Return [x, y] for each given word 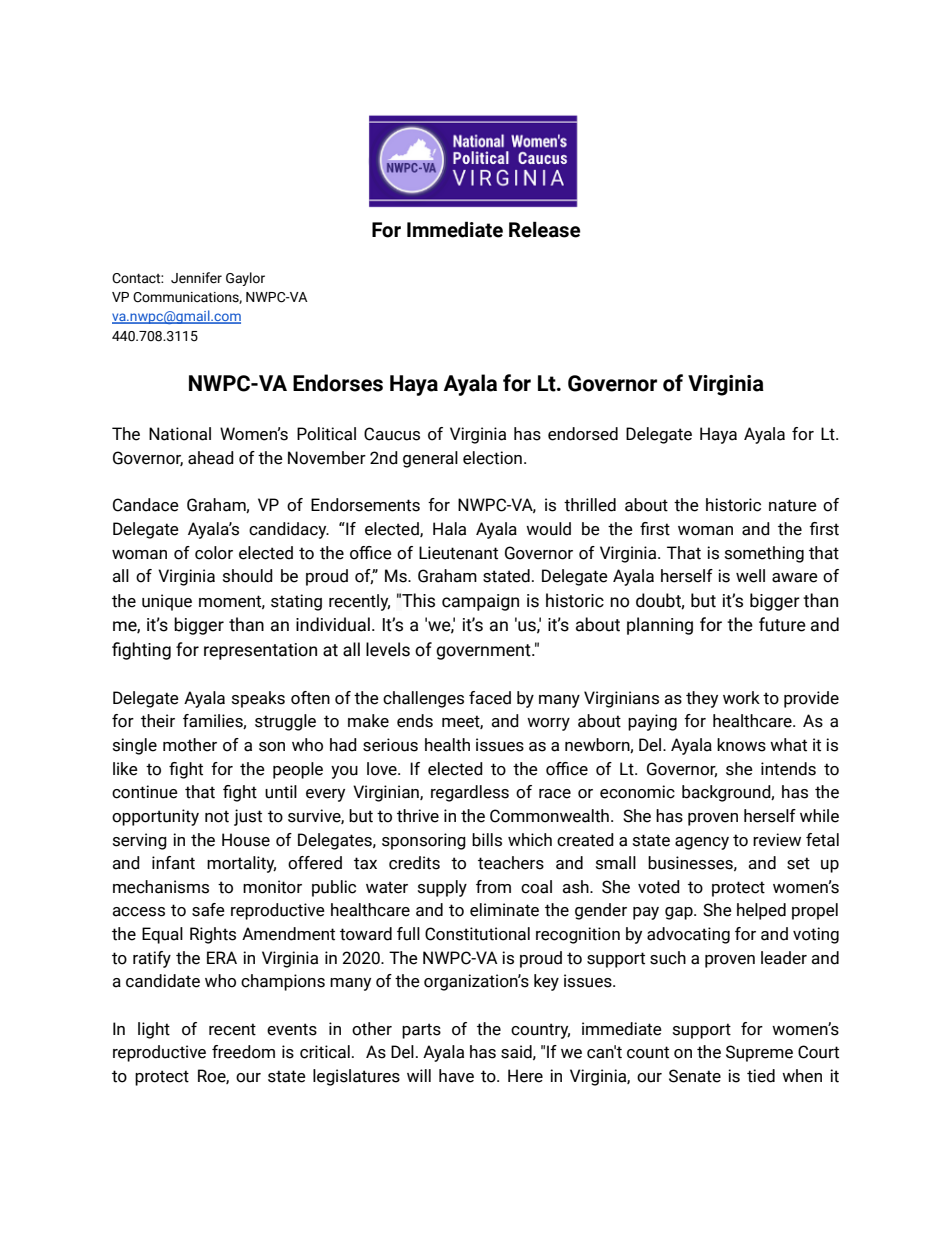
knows [741, 745]
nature [793, 505]
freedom [243, 1052]
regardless [470, 793]
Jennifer [196, 278]
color [214, 553]
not [217, 816]
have [456, 1076]
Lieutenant [458, 553]
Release [544, 229]
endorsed [583, 434]
